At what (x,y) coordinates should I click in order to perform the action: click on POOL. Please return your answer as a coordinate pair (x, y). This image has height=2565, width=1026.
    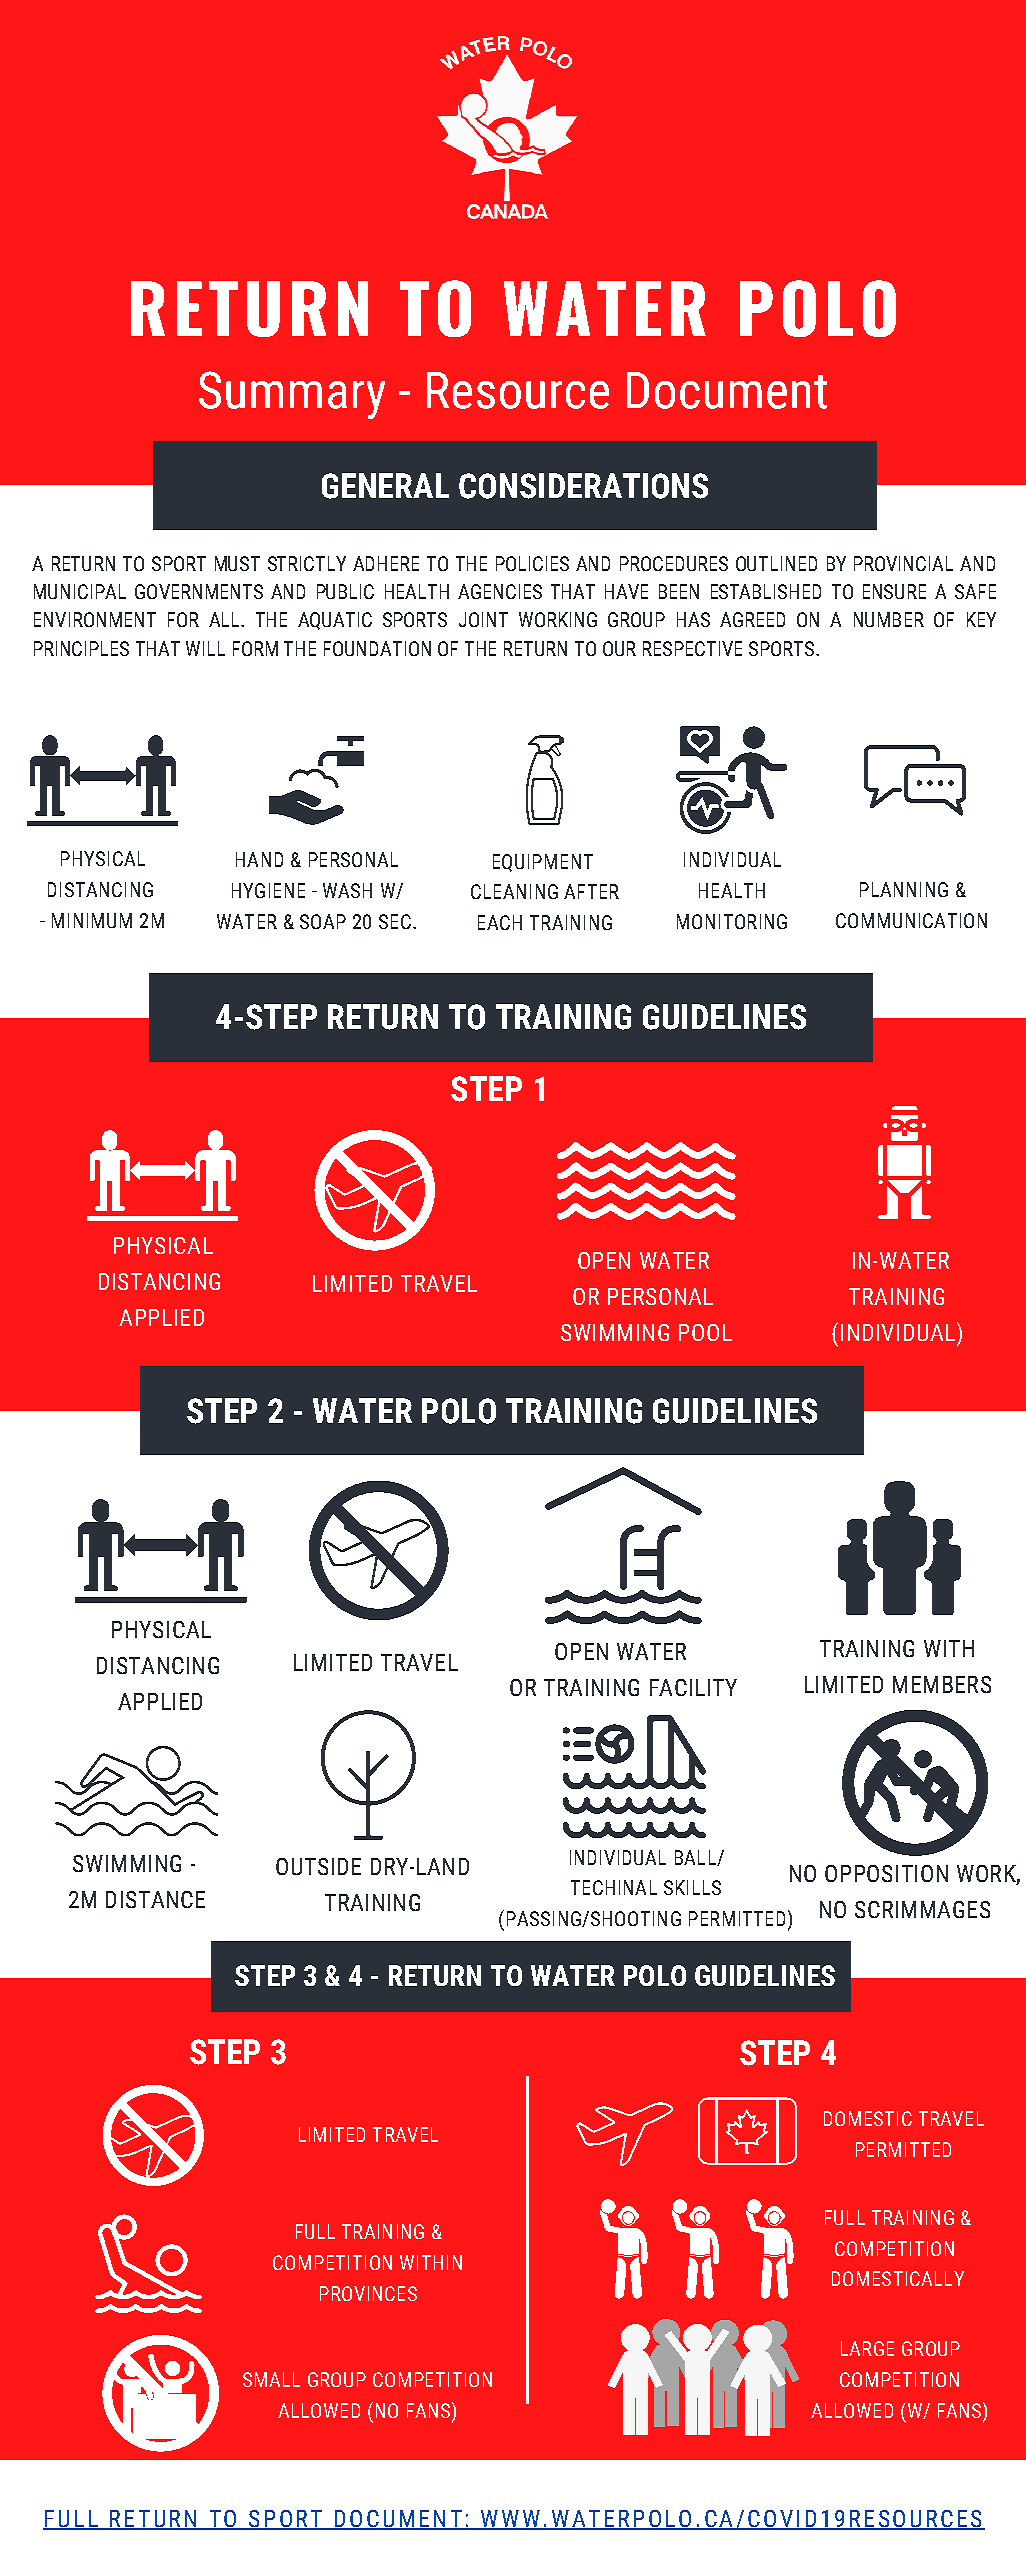
    Looking at the image, I should click on (705, 1332).
